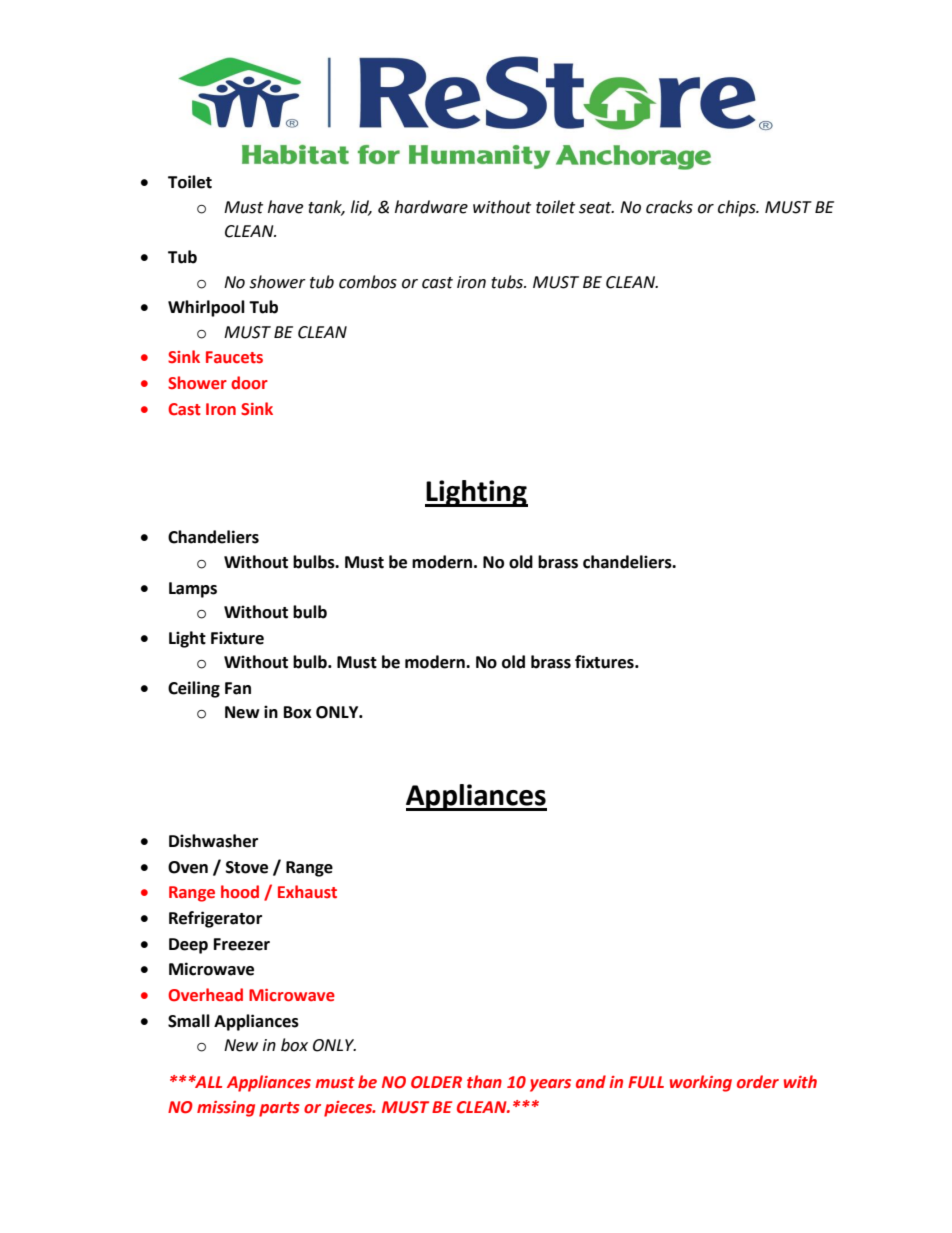 This screenshot has height=1233, width=952. Describe the element at coordinates (238, 688) in the screenshot. I see `Fan` at that location.
